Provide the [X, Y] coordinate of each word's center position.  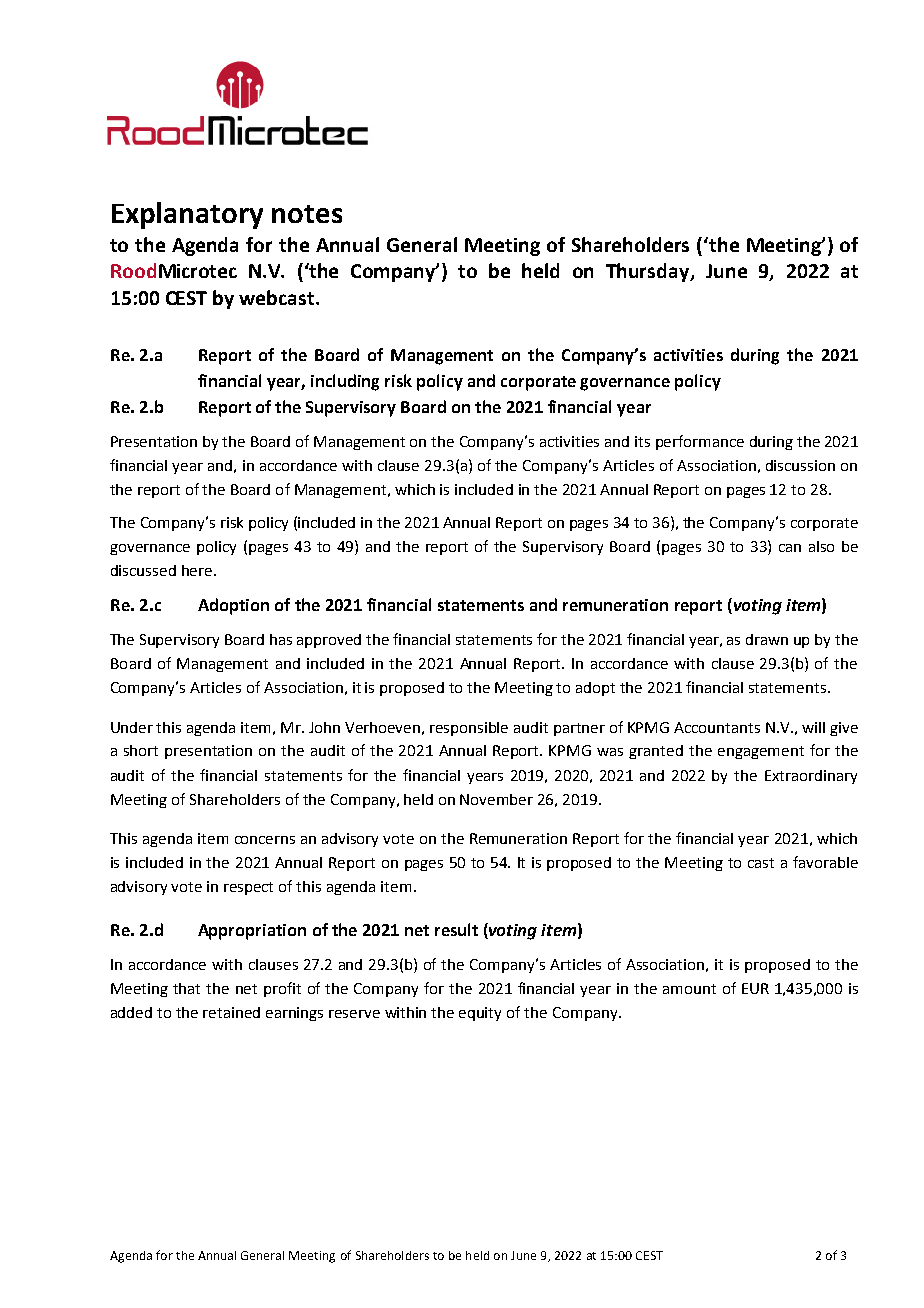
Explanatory [187, 215]
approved [329, 641]
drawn [767, 639]
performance [700, 442]
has [281, 639]
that [186, 988]
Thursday [649, 272]
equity [480, 1014]
